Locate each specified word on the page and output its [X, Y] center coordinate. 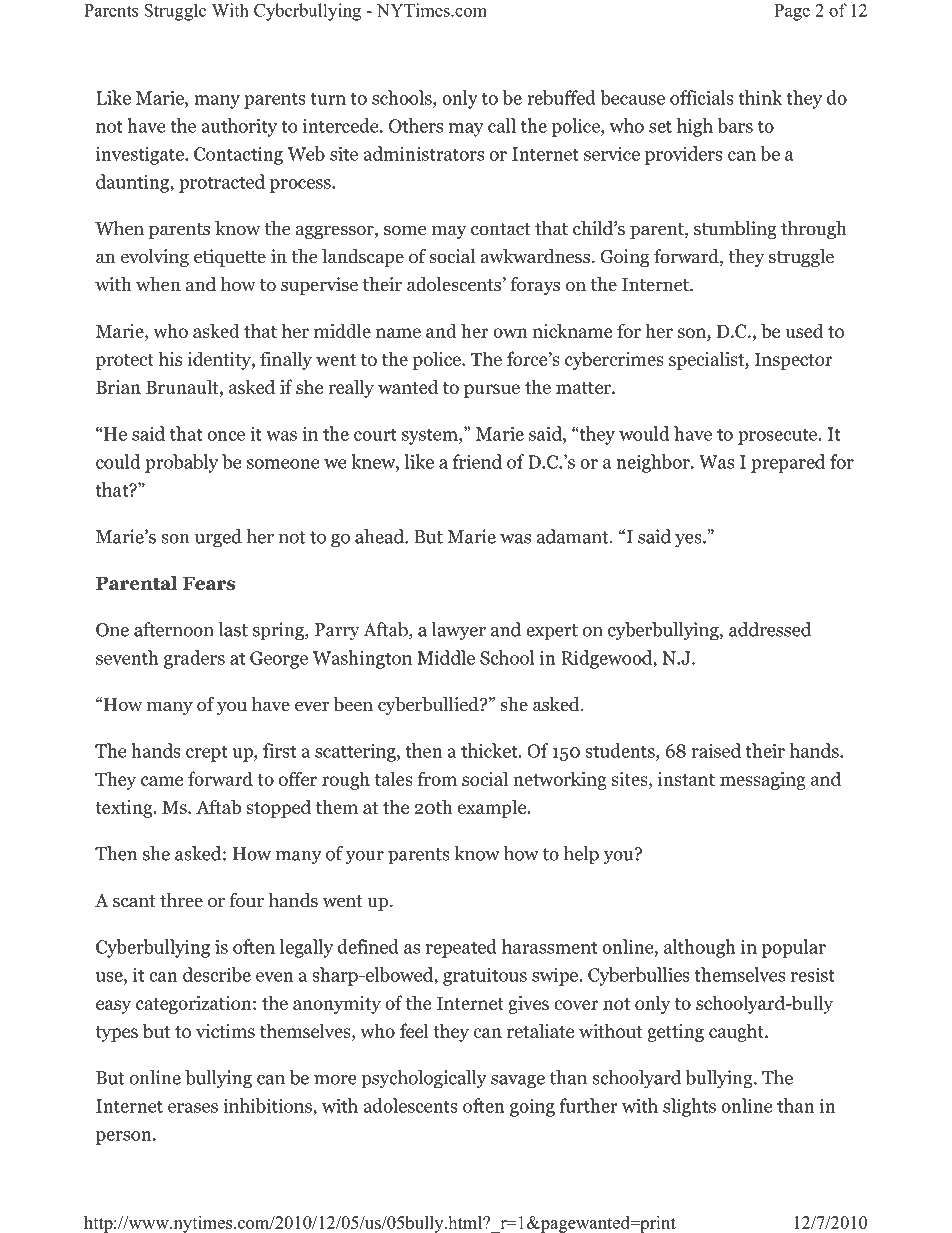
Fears [209, 583]
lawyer [459, 631]
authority [239, 127]
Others [416, 125]
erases [193, 1108]
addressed [770, 629]
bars [735, 125]
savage [518, 1082]
